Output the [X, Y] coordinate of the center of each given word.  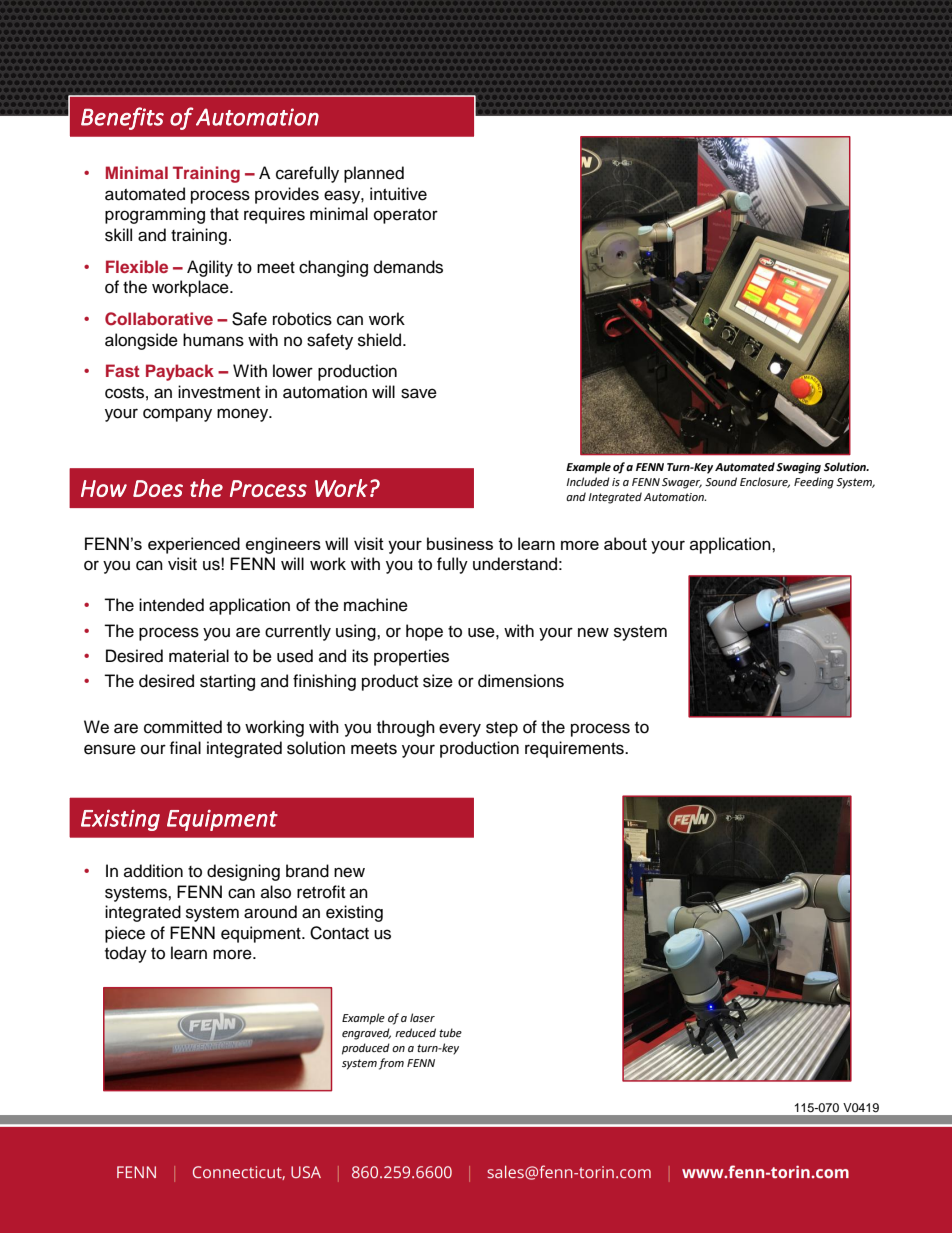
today [126, 954]
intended [171, 605]
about [625, 543]
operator [406, 216]
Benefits [122, 118]
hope [424, 632]
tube [450, 1033]
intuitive [398, 194]
